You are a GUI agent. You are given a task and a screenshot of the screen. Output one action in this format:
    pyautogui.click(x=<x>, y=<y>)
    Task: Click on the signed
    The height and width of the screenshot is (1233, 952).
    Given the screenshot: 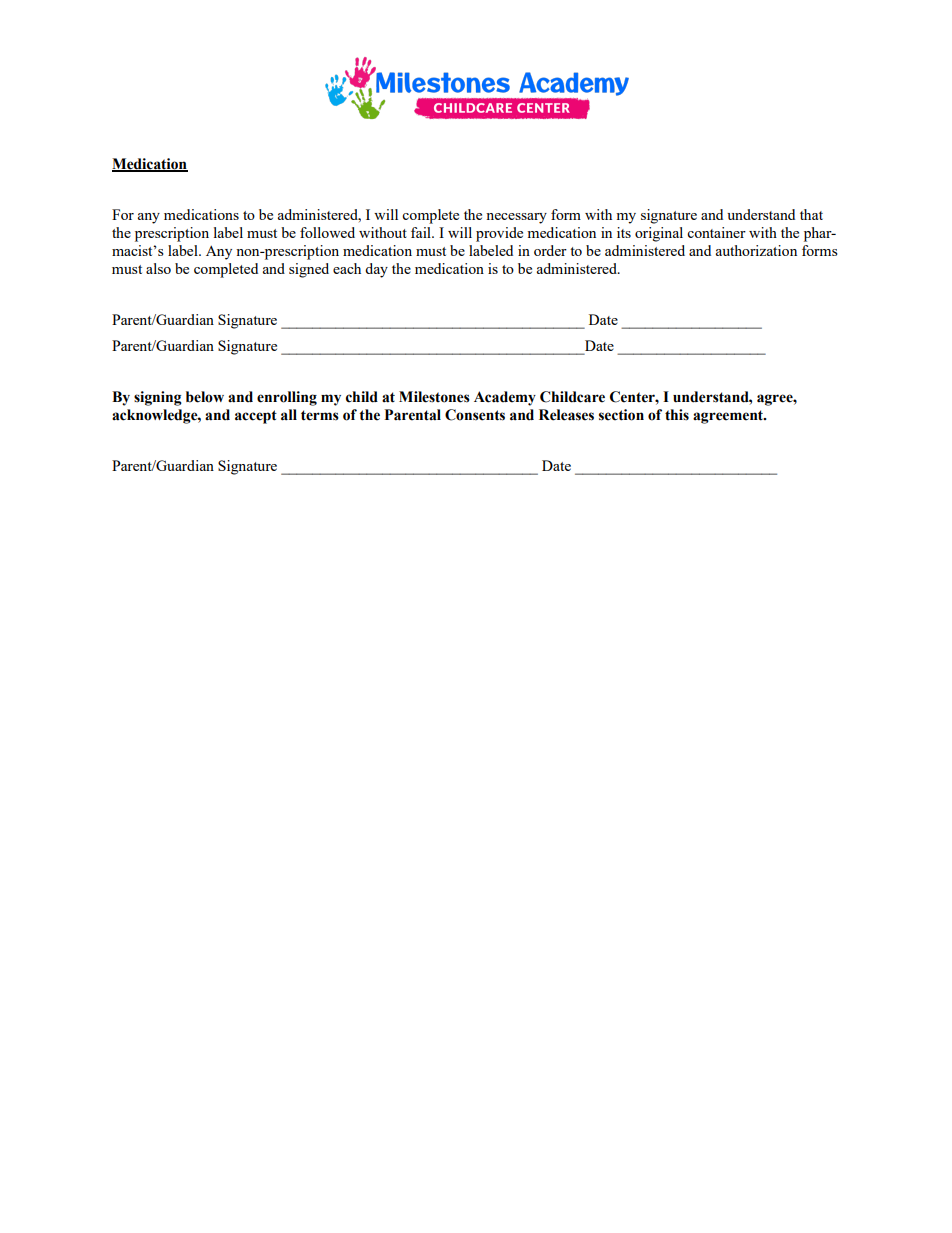 What is the action you would take?
    pyautogui.click(x=309, y=270)
